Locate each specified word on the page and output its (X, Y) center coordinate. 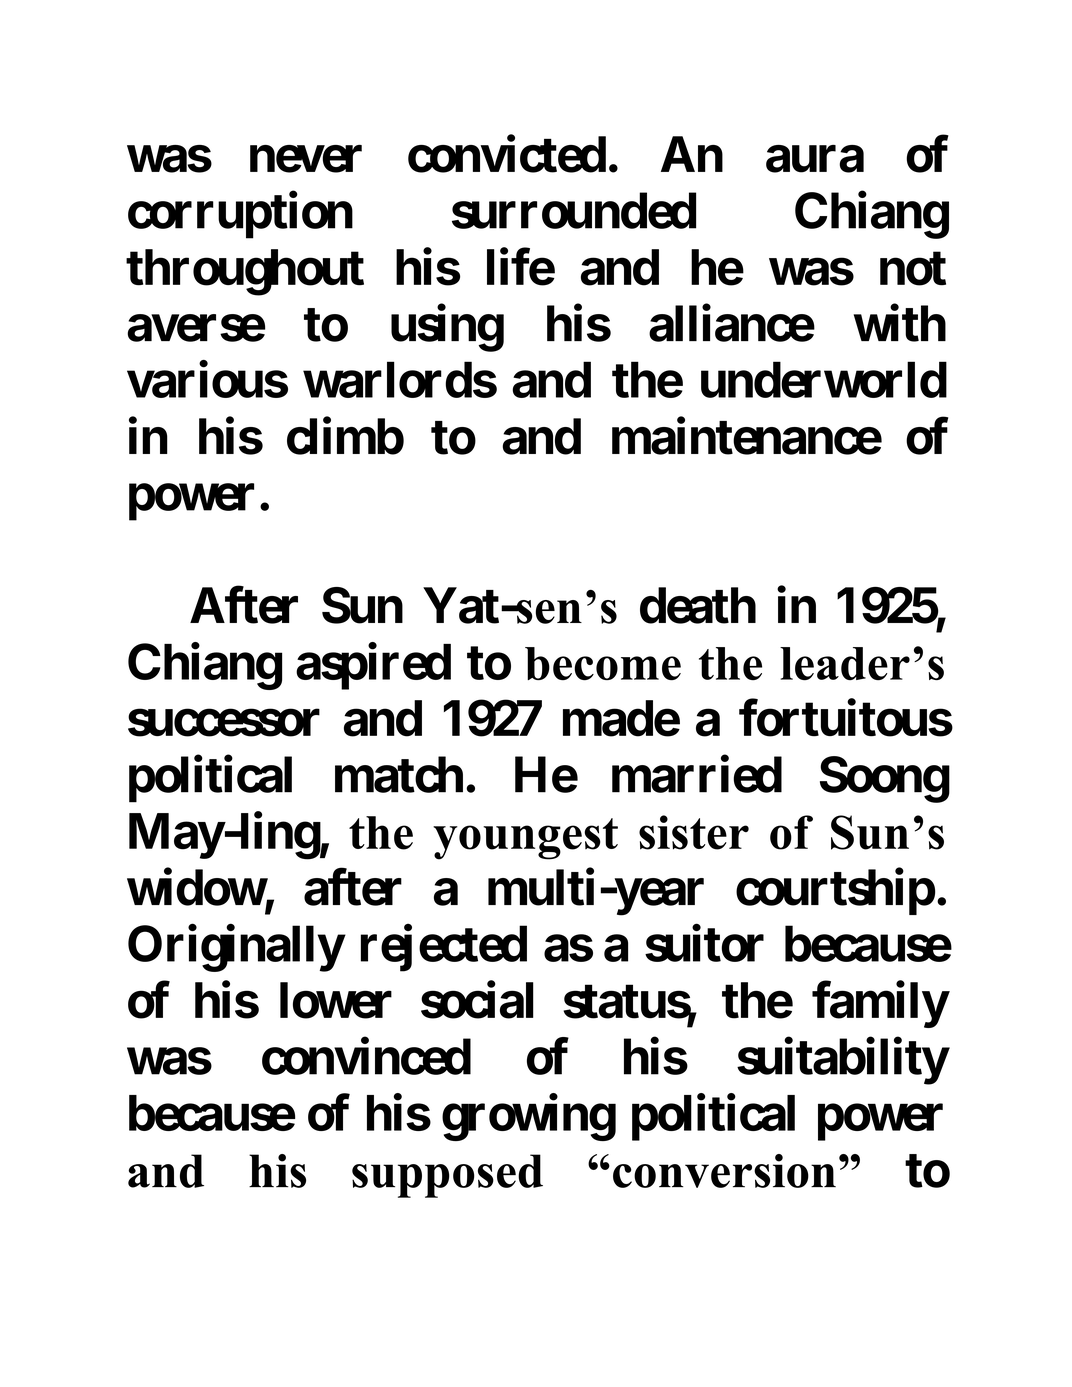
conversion (724, 1171)
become (603, 663)
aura (815, 159)
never (306, 159)
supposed (447, 1176)
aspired (373, 666)
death (698, 605)
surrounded (574, 211)
